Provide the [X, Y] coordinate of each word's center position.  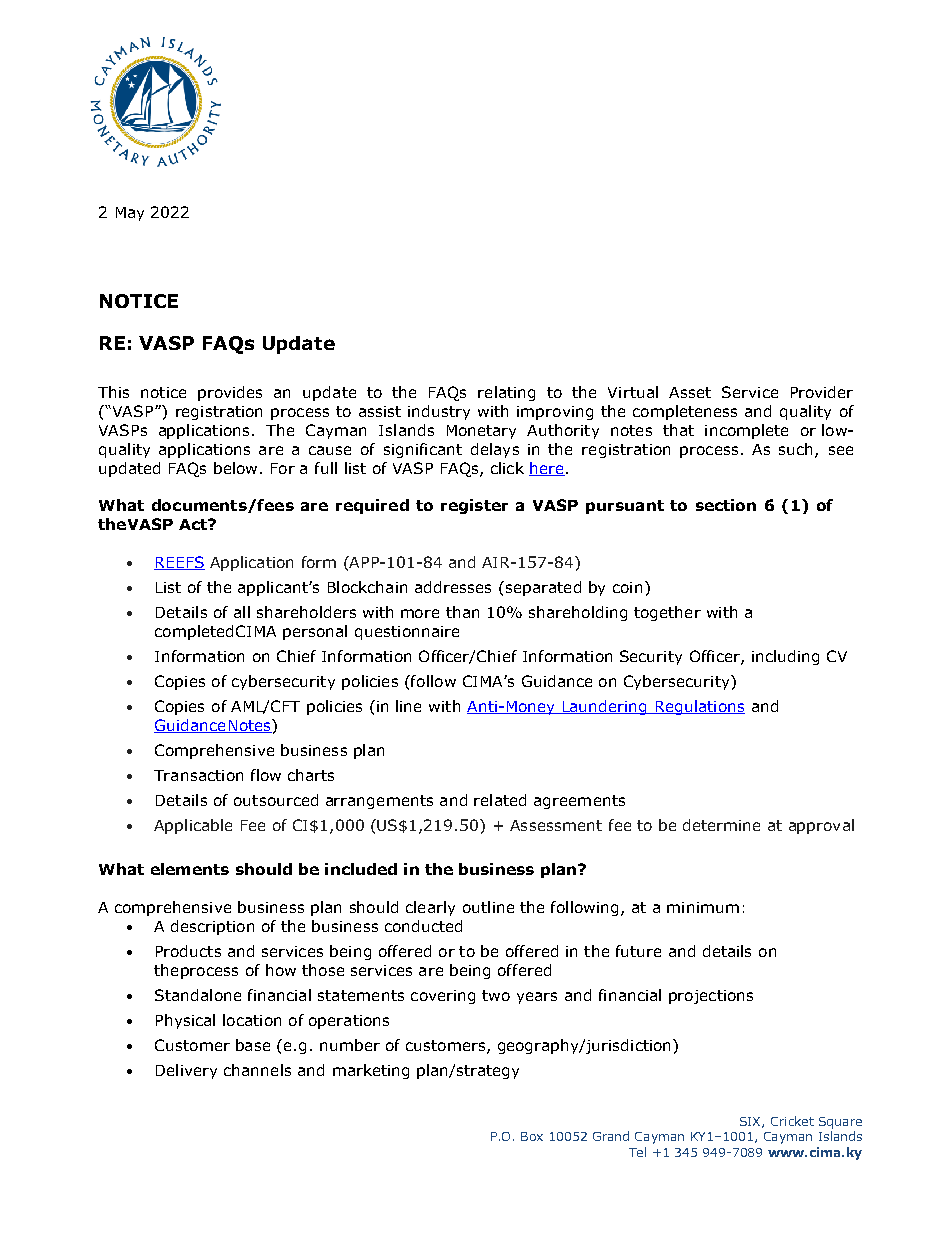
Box [532, 1136]
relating [506, 393]
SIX [751, 1122]
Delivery [186, 1071]
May [130, 214]
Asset [690, 392]
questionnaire [407, 633]
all [242, 612]
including [785, 657]
